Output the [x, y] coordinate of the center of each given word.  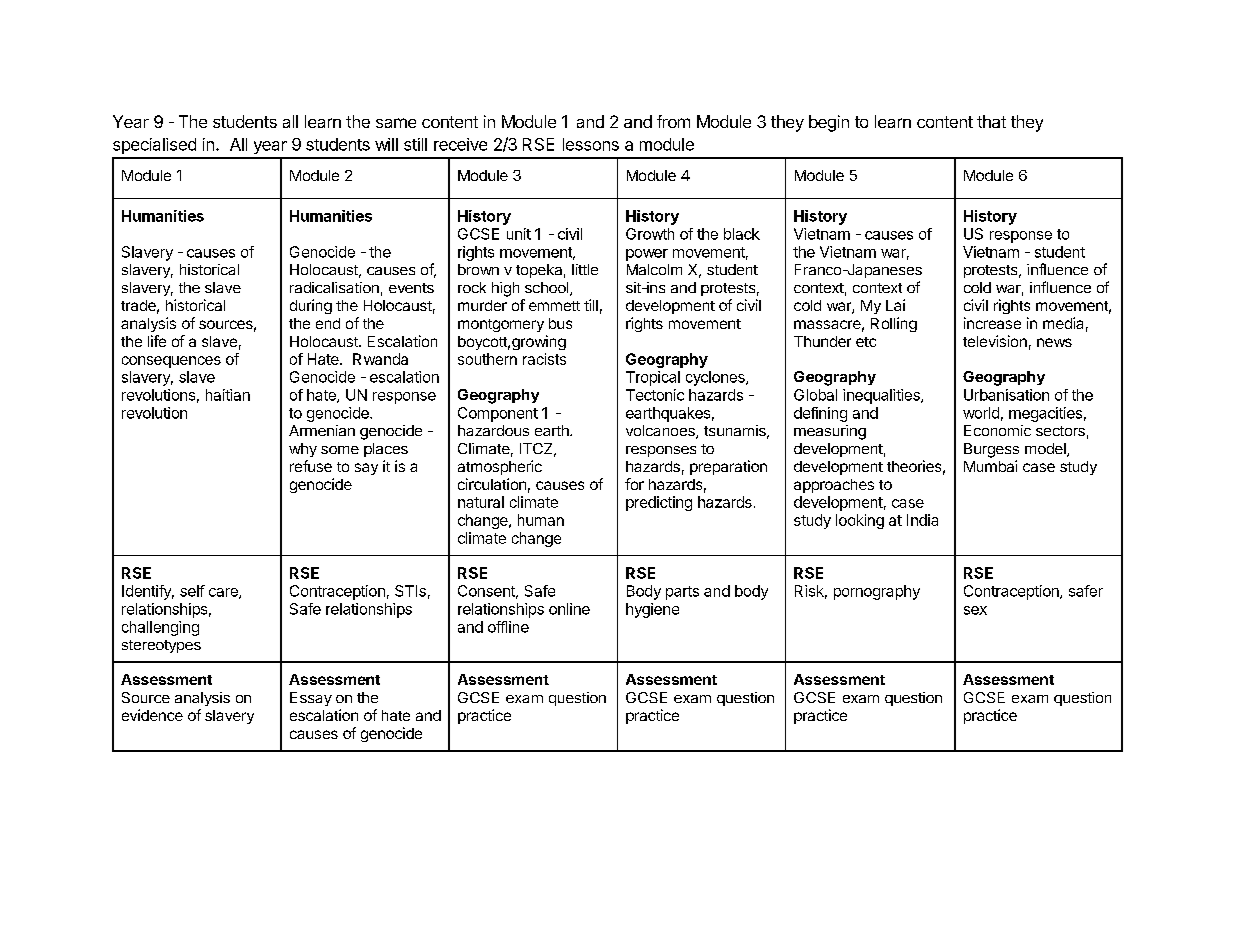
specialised [154, 146]
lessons [591, 144]
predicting [659, 503]
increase [992, 323]
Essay [311, 699]
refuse [311, 466]
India [922, 520]
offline [508, 627]
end [328, 323]
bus [560, 323]
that [991, 121]
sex [975, 610]
